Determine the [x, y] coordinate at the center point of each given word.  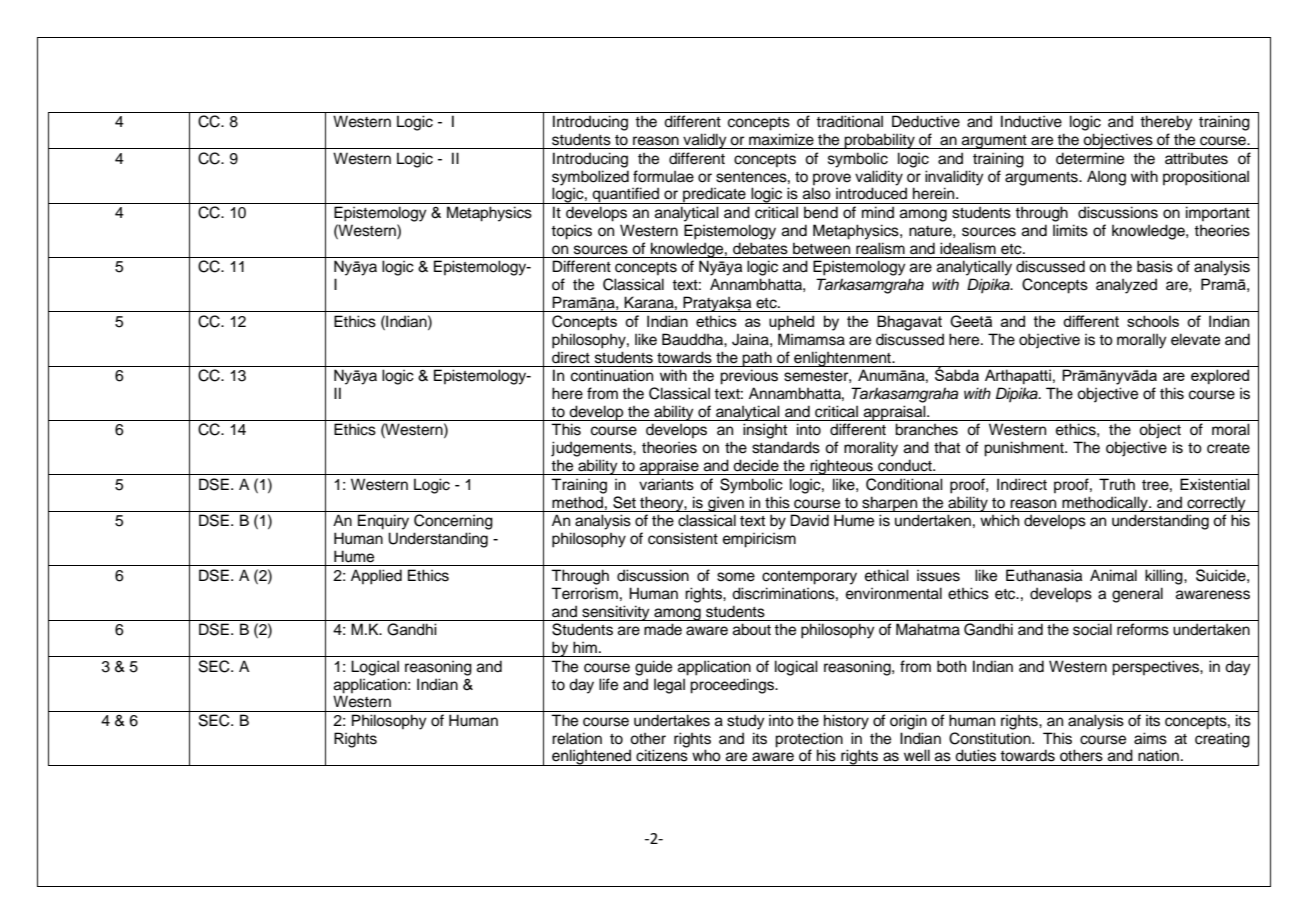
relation [577, 738]
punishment [1025, 449]
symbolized [590, 178]
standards [786, 447]
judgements [592, 449]
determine [1090, 158]
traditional [849, 121]
